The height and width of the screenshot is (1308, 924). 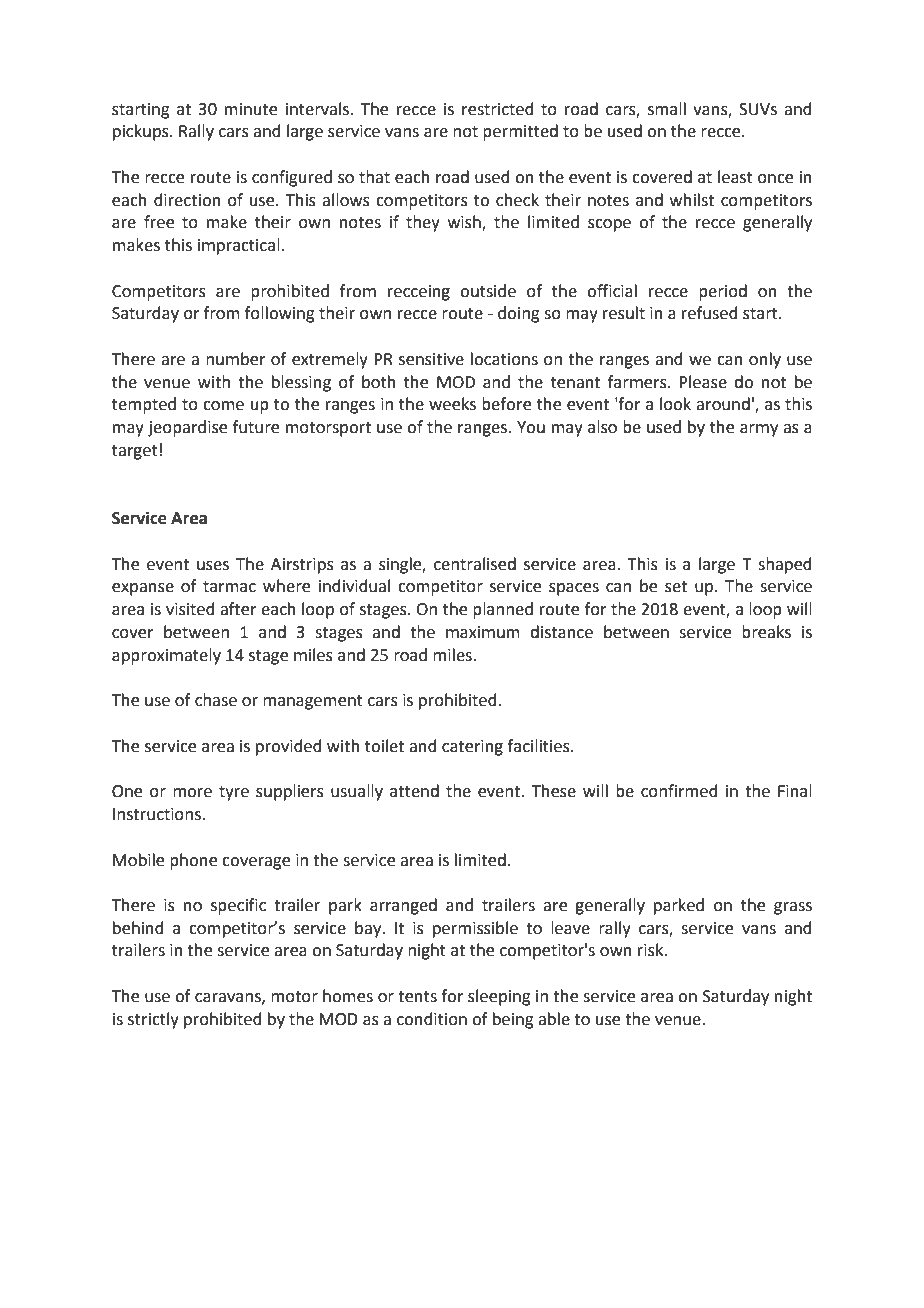 I want to click on breaks, so click(x=766, y=632).
